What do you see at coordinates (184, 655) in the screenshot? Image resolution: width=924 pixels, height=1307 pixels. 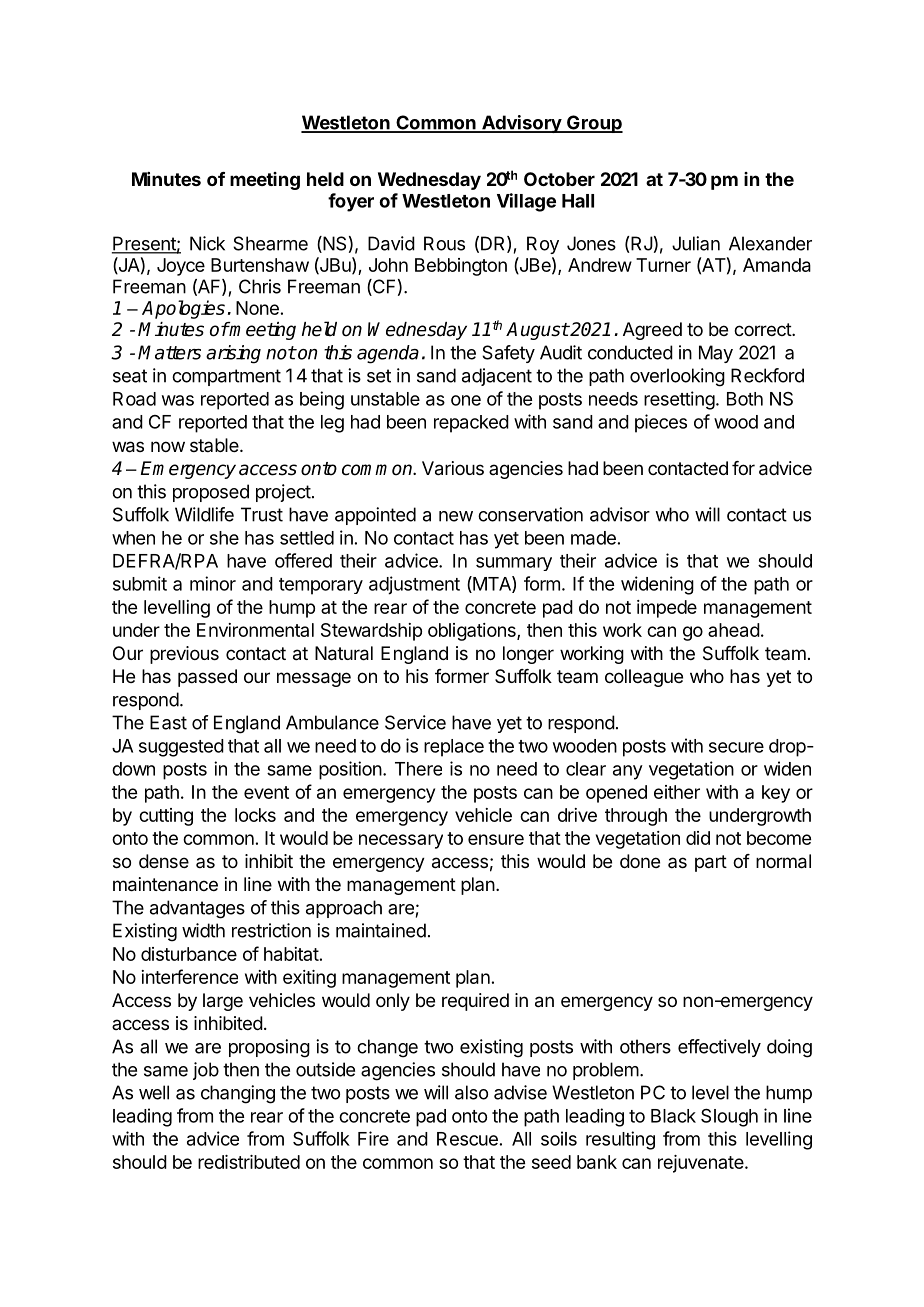 I see `previous` at bounding box center [184, 655].
